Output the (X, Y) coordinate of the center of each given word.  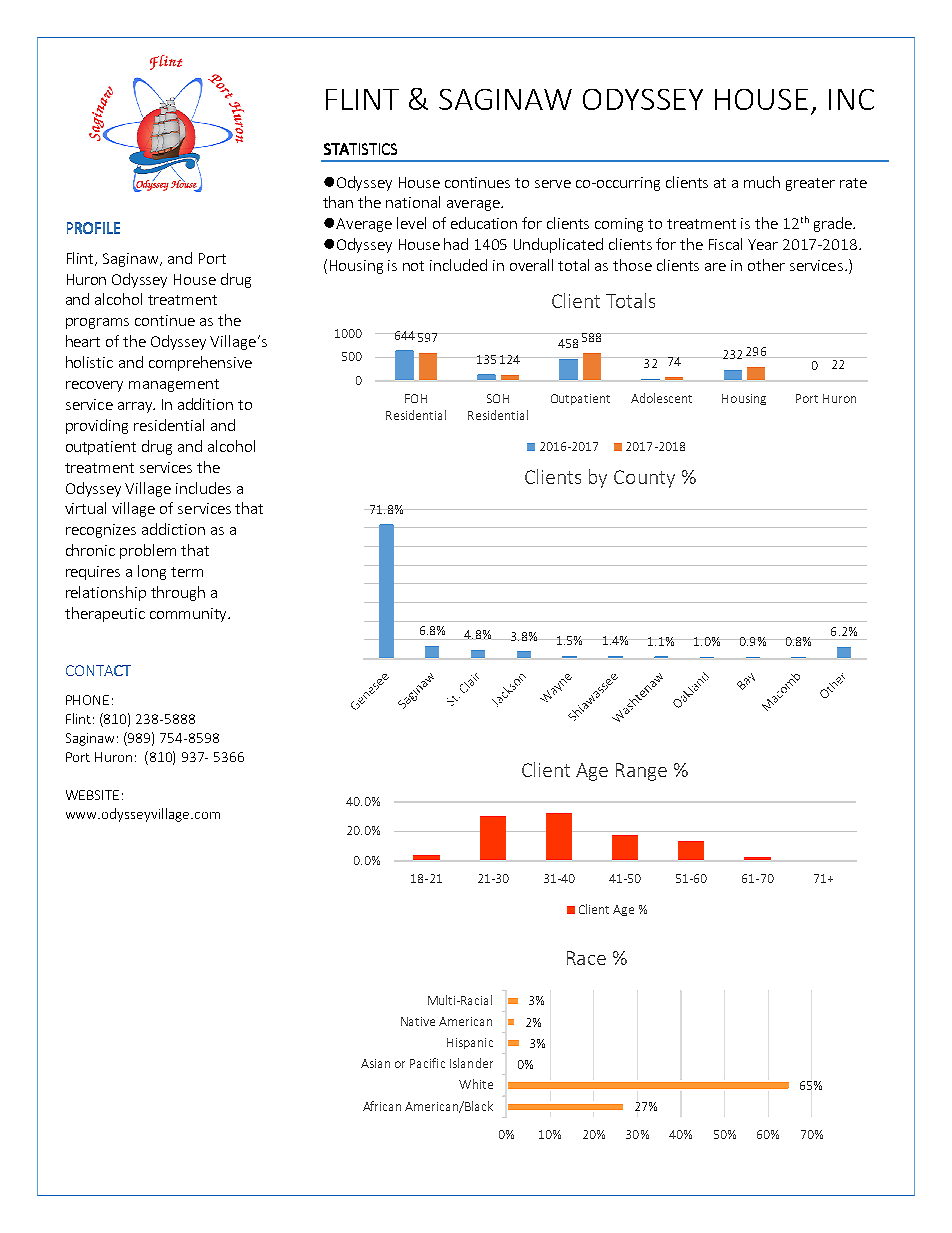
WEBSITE (92, 795)
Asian (375, 1063)
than (338, 202)
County (644, 479)
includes (203, 488)
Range (641, 772)
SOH (498, 398)
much (762, 182)
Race (586, 958)
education (484, 223)
